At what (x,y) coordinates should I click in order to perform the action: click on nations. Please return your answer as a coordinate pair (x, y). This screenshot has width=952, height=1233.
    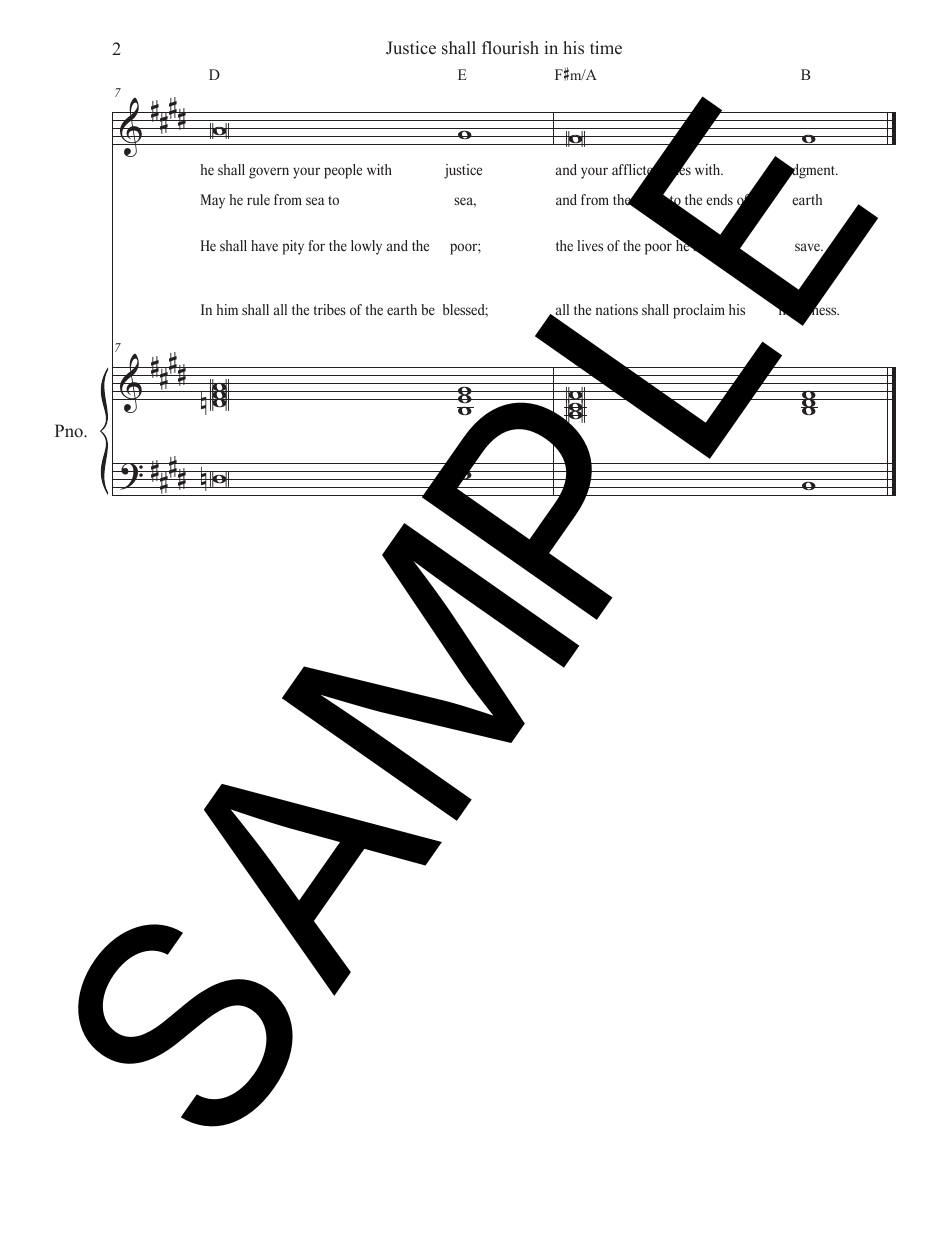
    Looking at the image, I should click on (617, 309).
